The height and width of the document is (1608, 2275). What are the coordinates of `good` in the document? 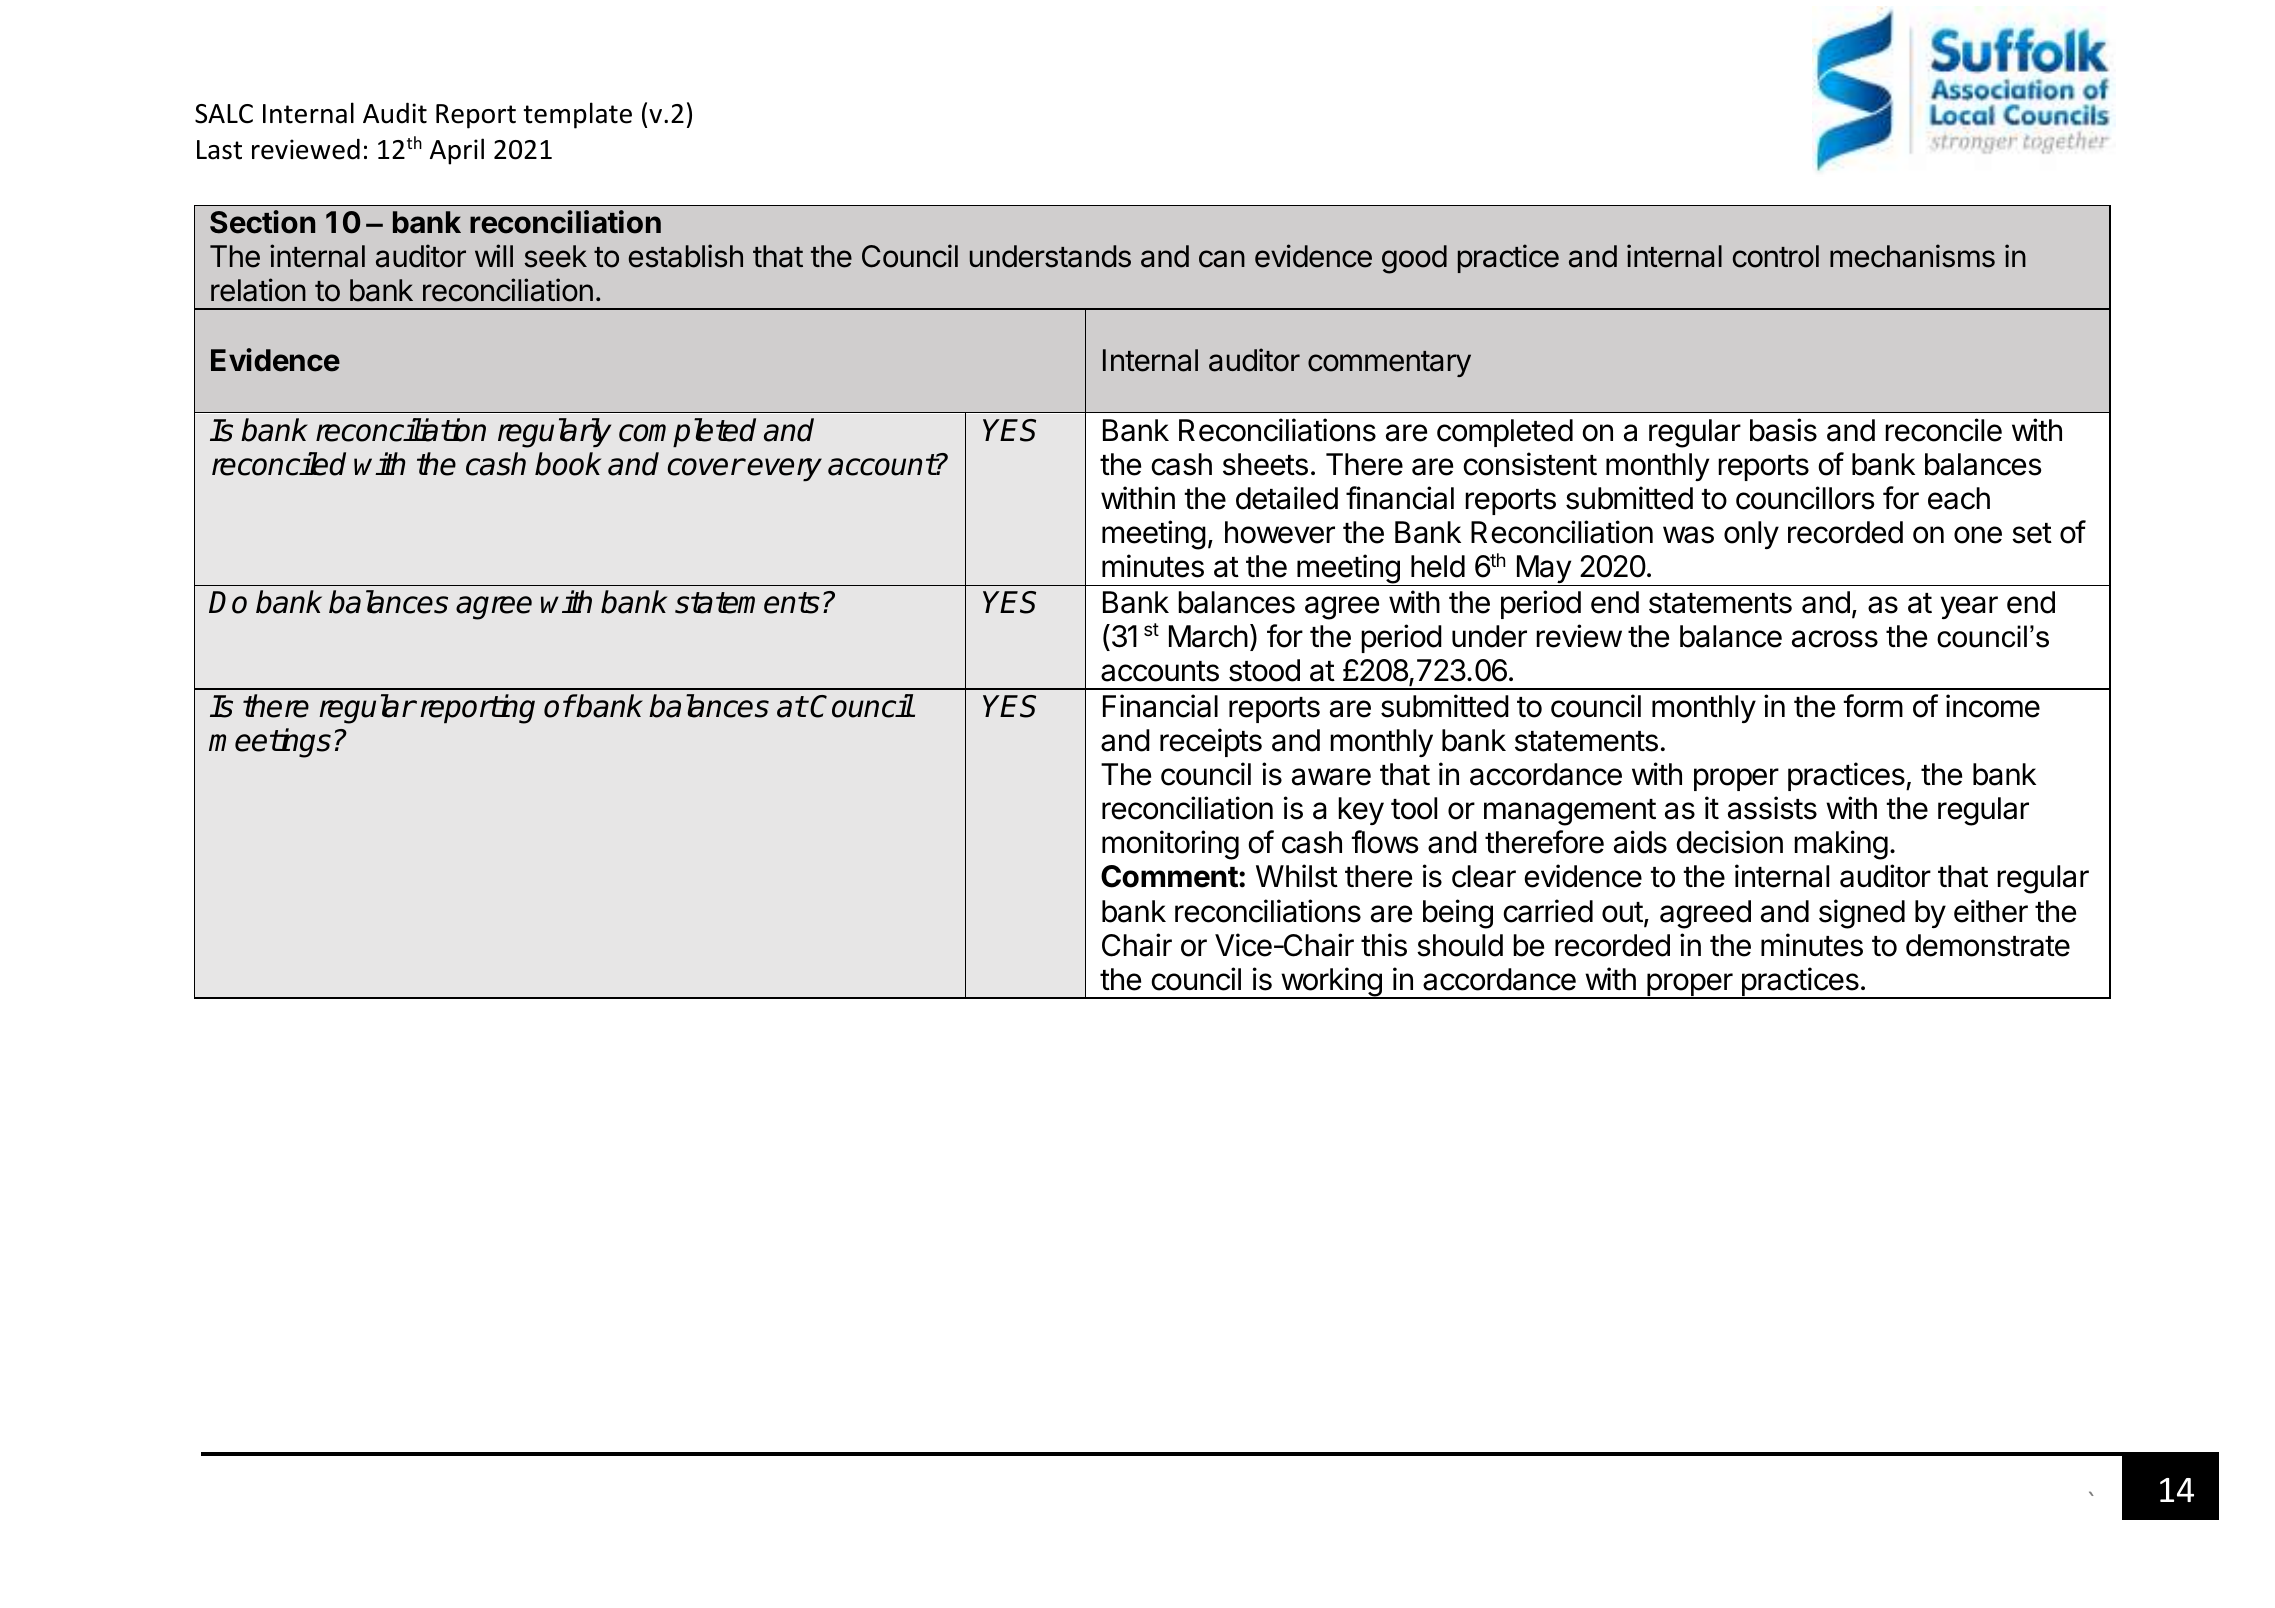 It's located at (1414, 259).
